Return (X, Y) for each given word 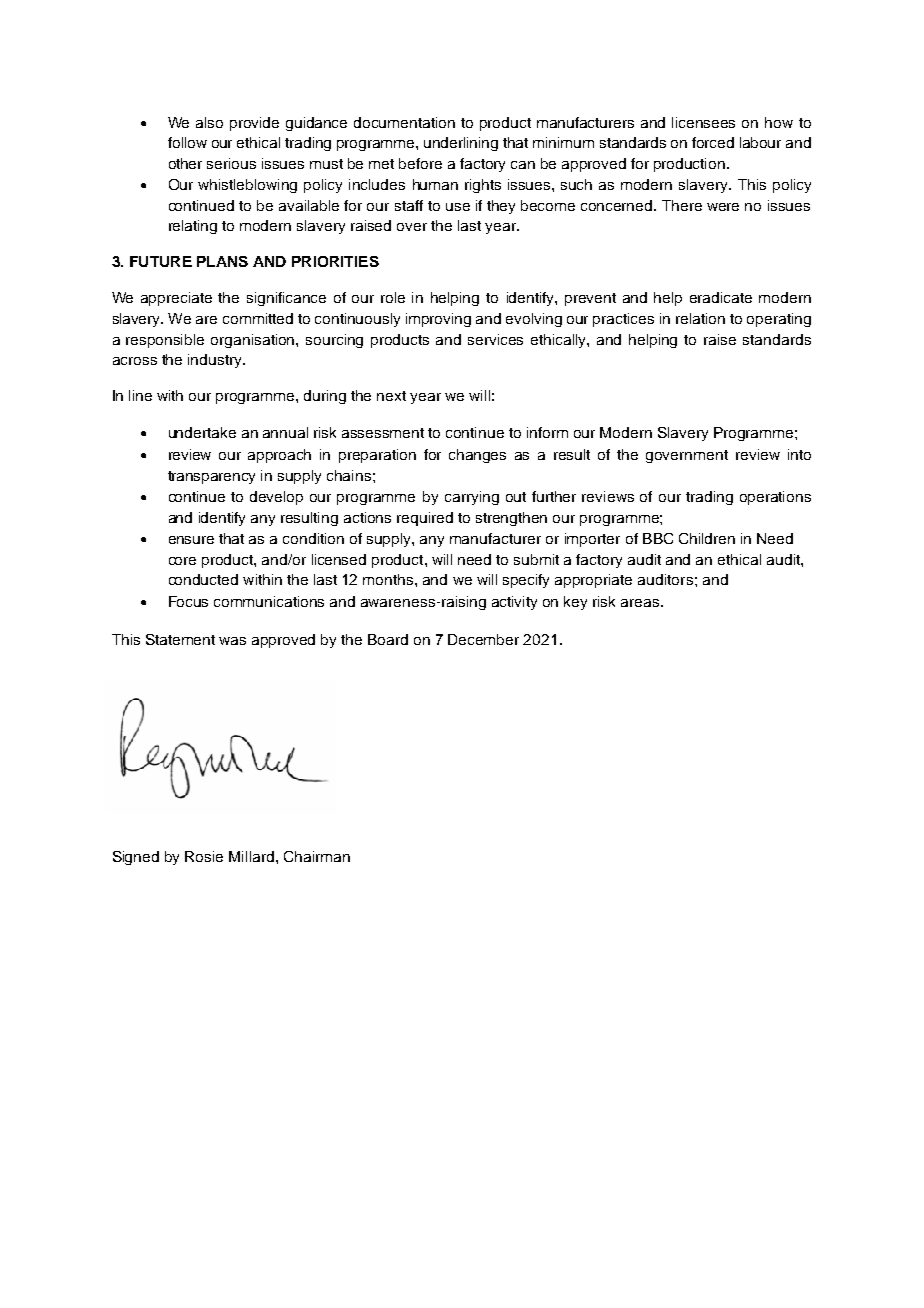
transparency (211, 477)
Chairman (317, 856)
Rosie (204, 856)
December (483, 639)
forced (713, 142)
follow (187, 142)
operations (775, 498)
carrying (472, 498)
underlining (461, 144)
